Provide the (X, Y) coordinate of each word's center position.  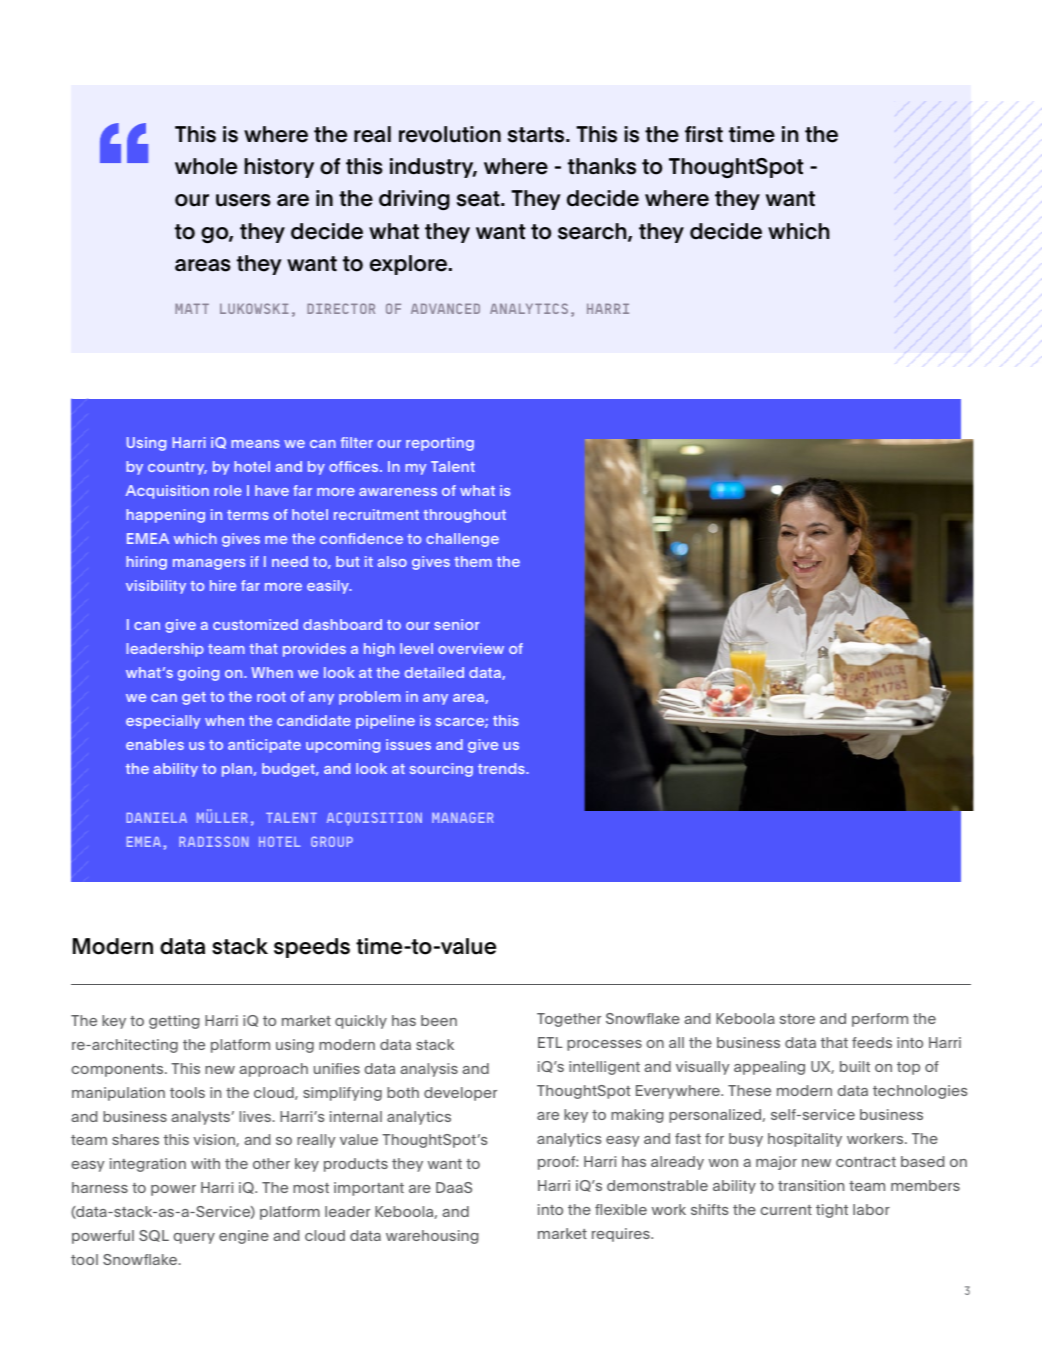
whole (206, 166)
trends (502, 768)
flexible (621, 1209)
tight (832, 1211)
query (194, 1238)
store (797, 1019)
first (704, 134)
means (255, 444)
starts (537, 135)
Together (569, 1020)
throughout (464, 516)
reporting (440, 444)
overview (471, 648)
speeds (312, 948)
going (198, 674)
